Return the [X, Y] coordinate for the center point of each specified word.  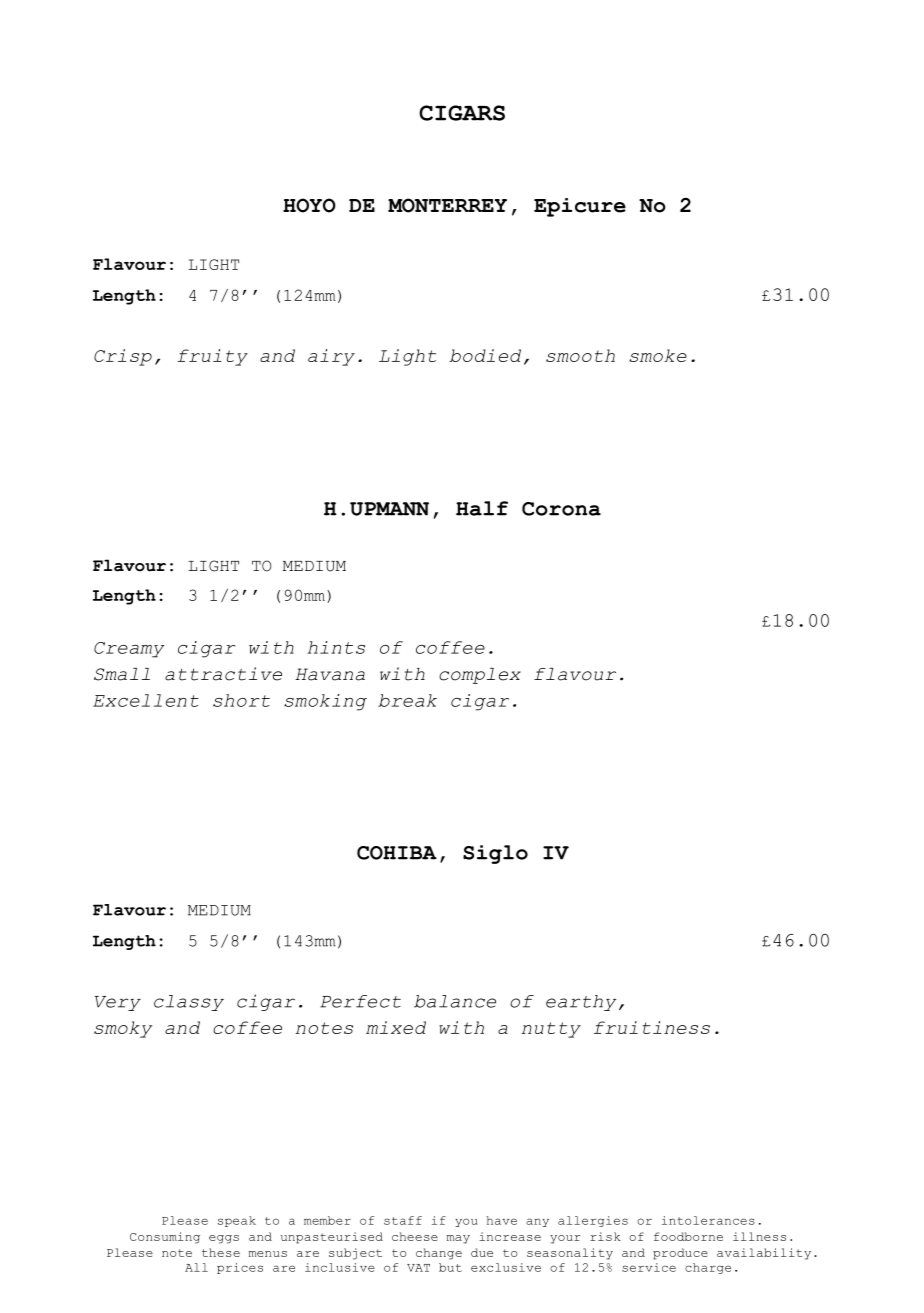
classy [189, 1003]
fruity [213, 357]
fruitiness [652, 1027]
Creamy [129, 650]
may [458, 1239]
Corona [561, 509]
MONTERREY [447, 205]
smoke [658, 355]
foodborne [688, 1236]
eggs [224, 1239]
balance [455, 1001]
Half [482, 508]
